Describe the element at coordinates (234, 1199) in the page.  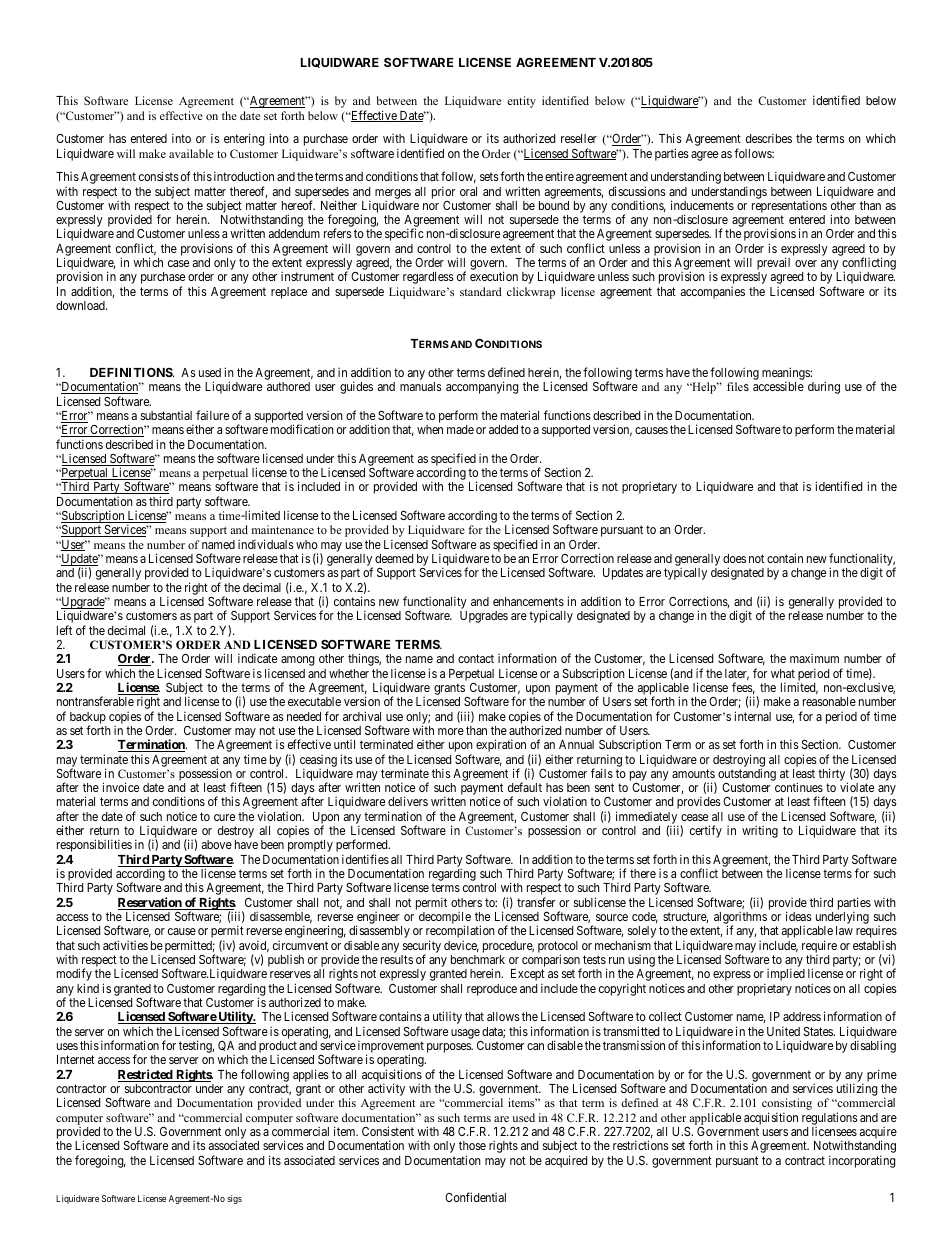
I see `sigs` at that location.
